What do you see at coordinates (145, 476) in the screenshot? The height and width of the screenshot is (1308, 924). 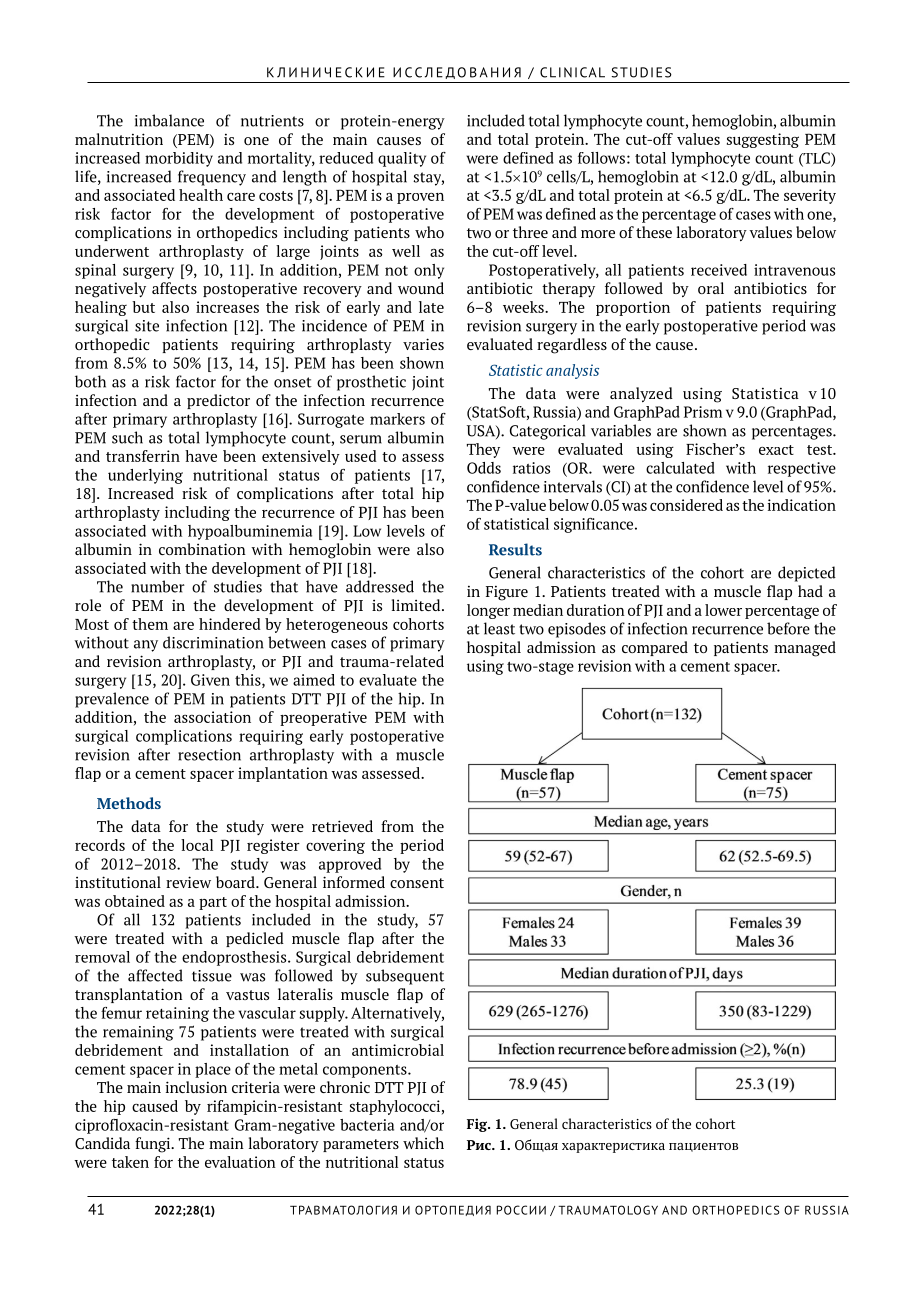 I see `underlying` at bounding box center [145, 476].
